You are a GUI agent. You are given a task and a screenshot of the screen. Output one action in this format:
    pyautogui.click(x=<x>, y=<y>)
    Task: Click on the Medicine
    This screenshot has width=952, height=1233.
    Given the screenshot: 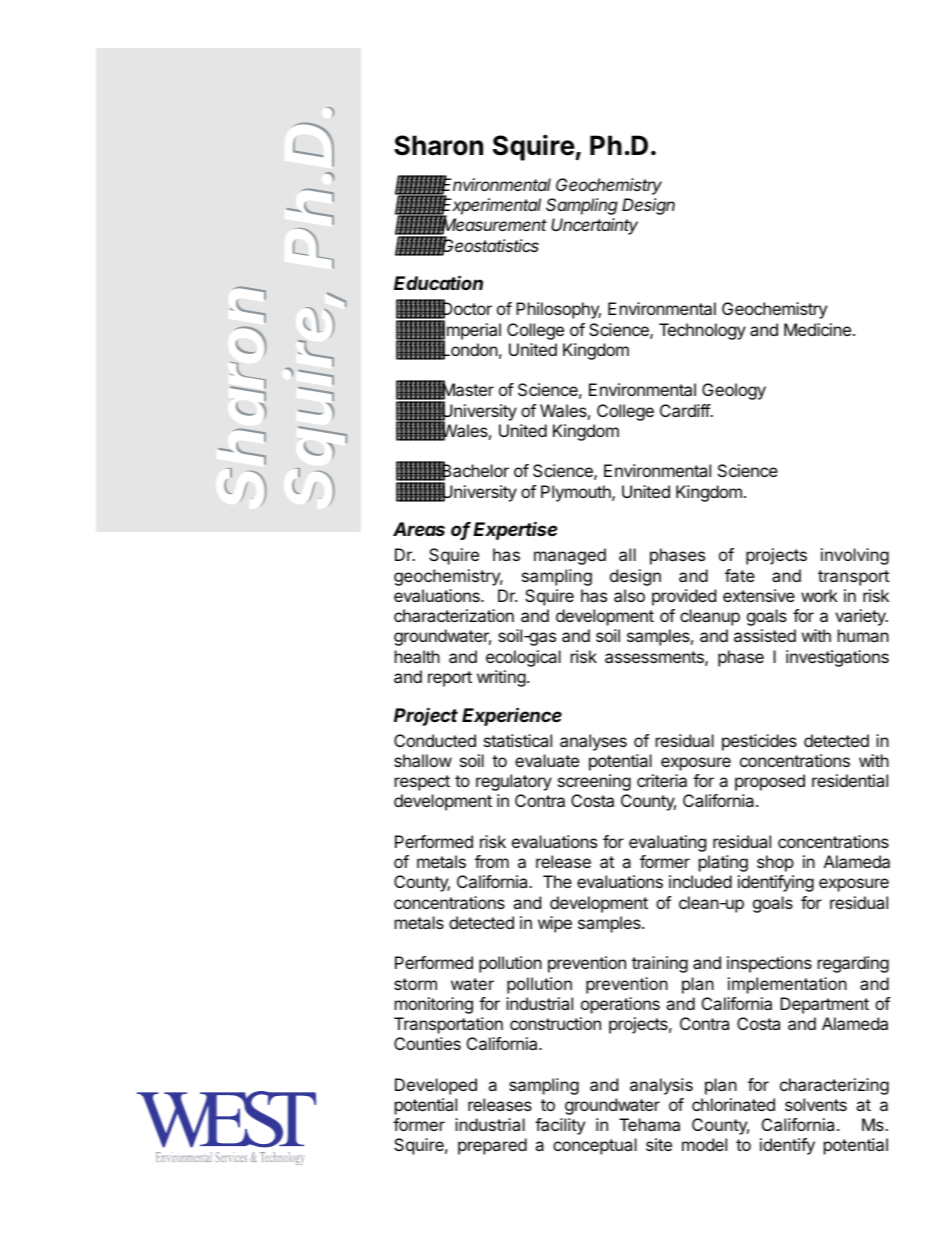 What is the action you would take?
    pyautogui.click(x=817, y=329)
